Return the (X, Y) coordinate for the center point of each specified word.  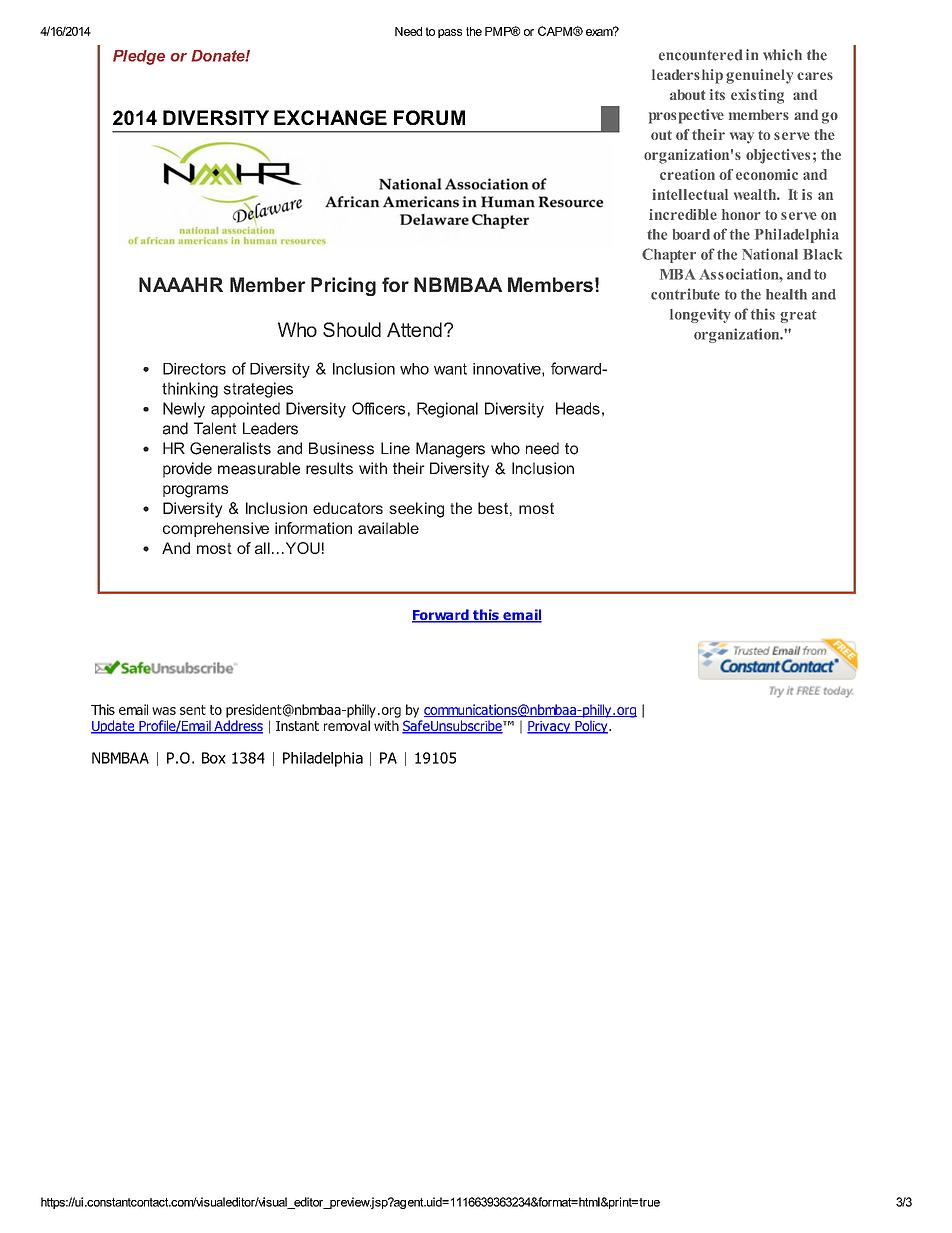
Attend (414, 329)
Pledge (139, 57)
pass (450, 33)
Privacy (550, 727)
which (782, 55)
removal (347, 725)
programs (195, 491)
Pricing (343, 286)
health (786, 294)
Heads (578, 408)
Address (237, 727)
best (493, 508)
